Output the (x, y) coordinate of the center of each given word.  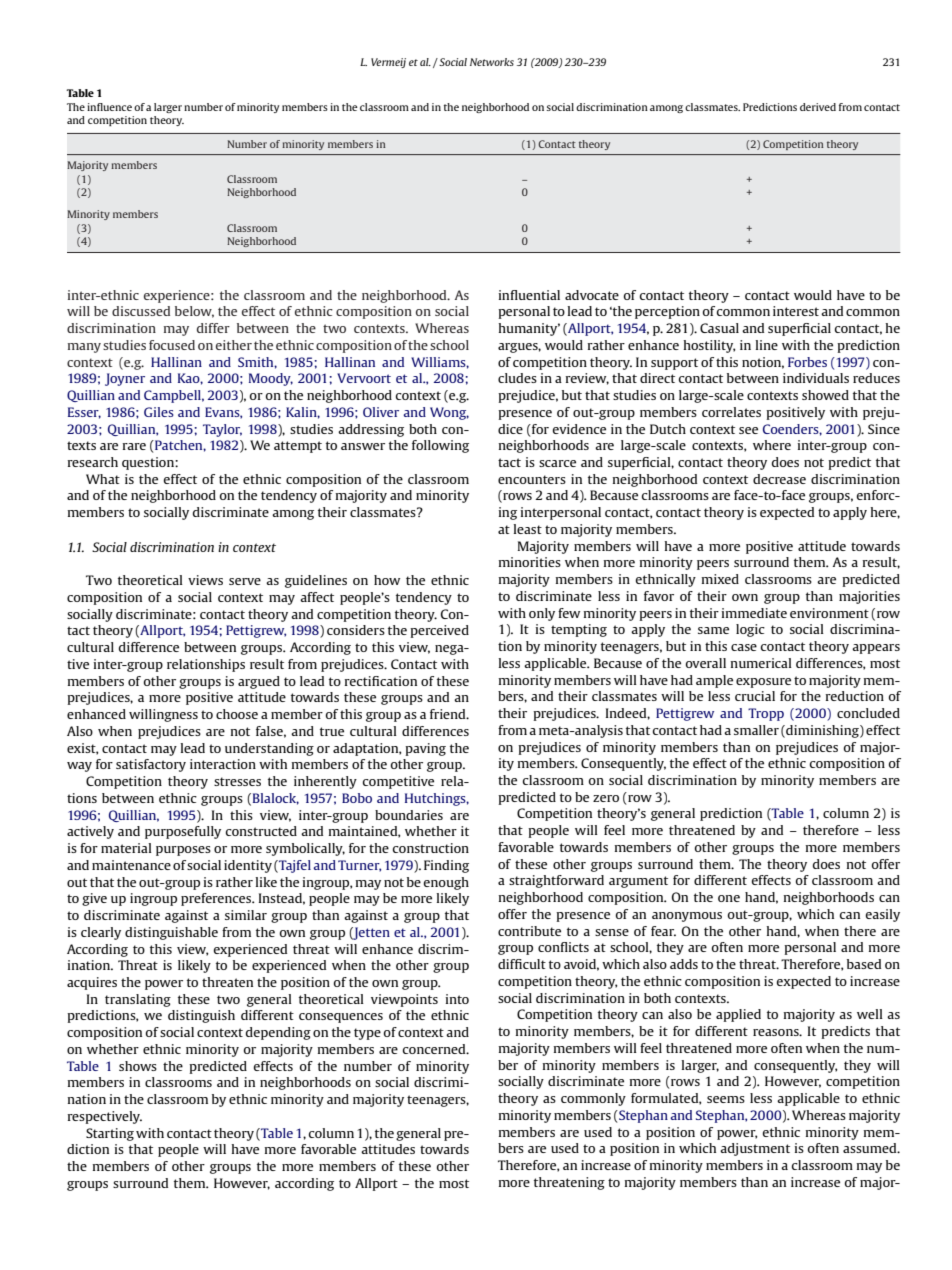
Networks (492, 62)
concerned (435, 1049)
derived (818, 107)
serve (245, 581)
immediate (754, 613)
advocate (592, 295)
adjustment (755, 1149)
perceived (439, 631)
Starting (110, 1134)
